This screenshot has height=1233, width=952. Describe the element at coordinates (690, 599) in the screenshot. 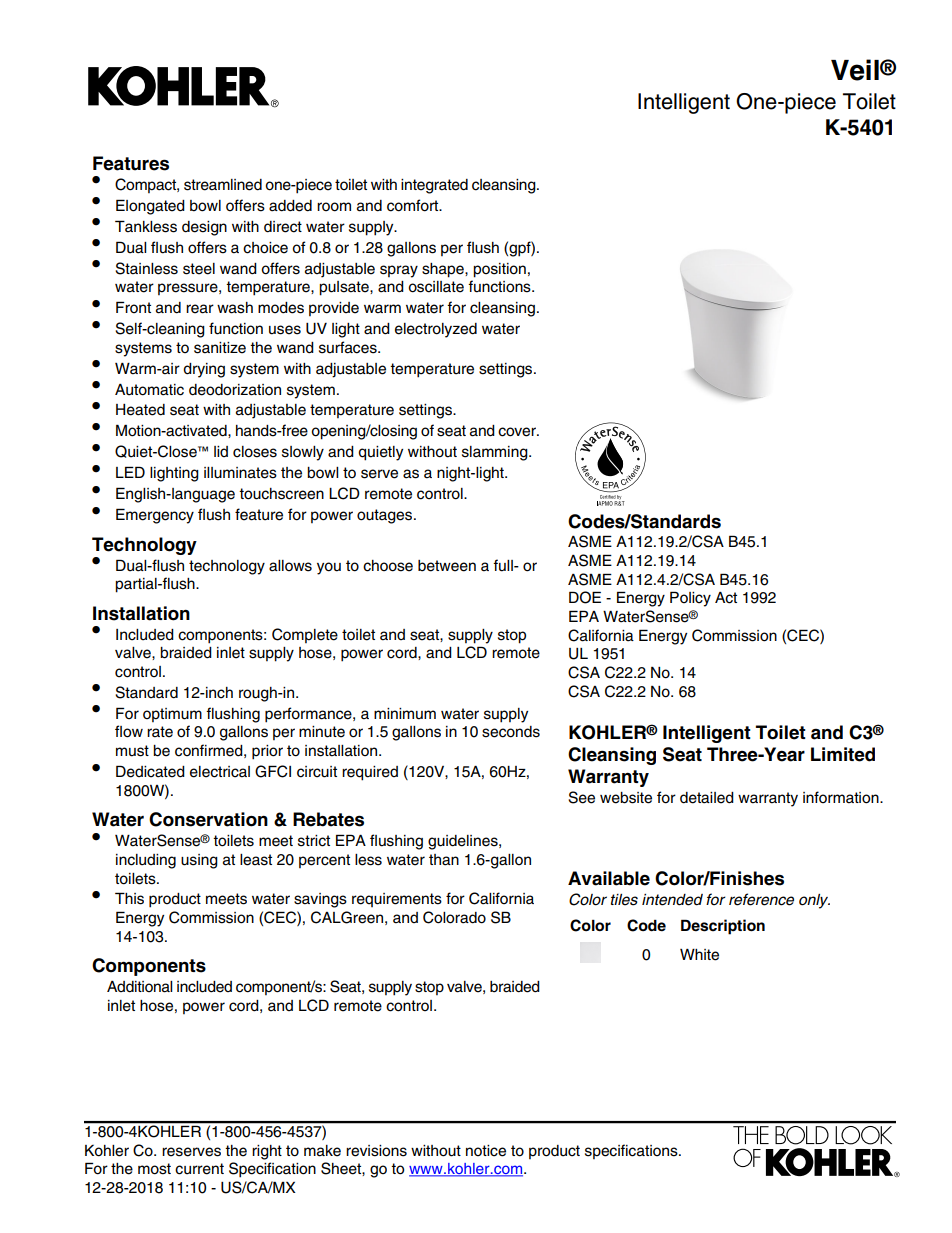

I see `Policy` at that location.
